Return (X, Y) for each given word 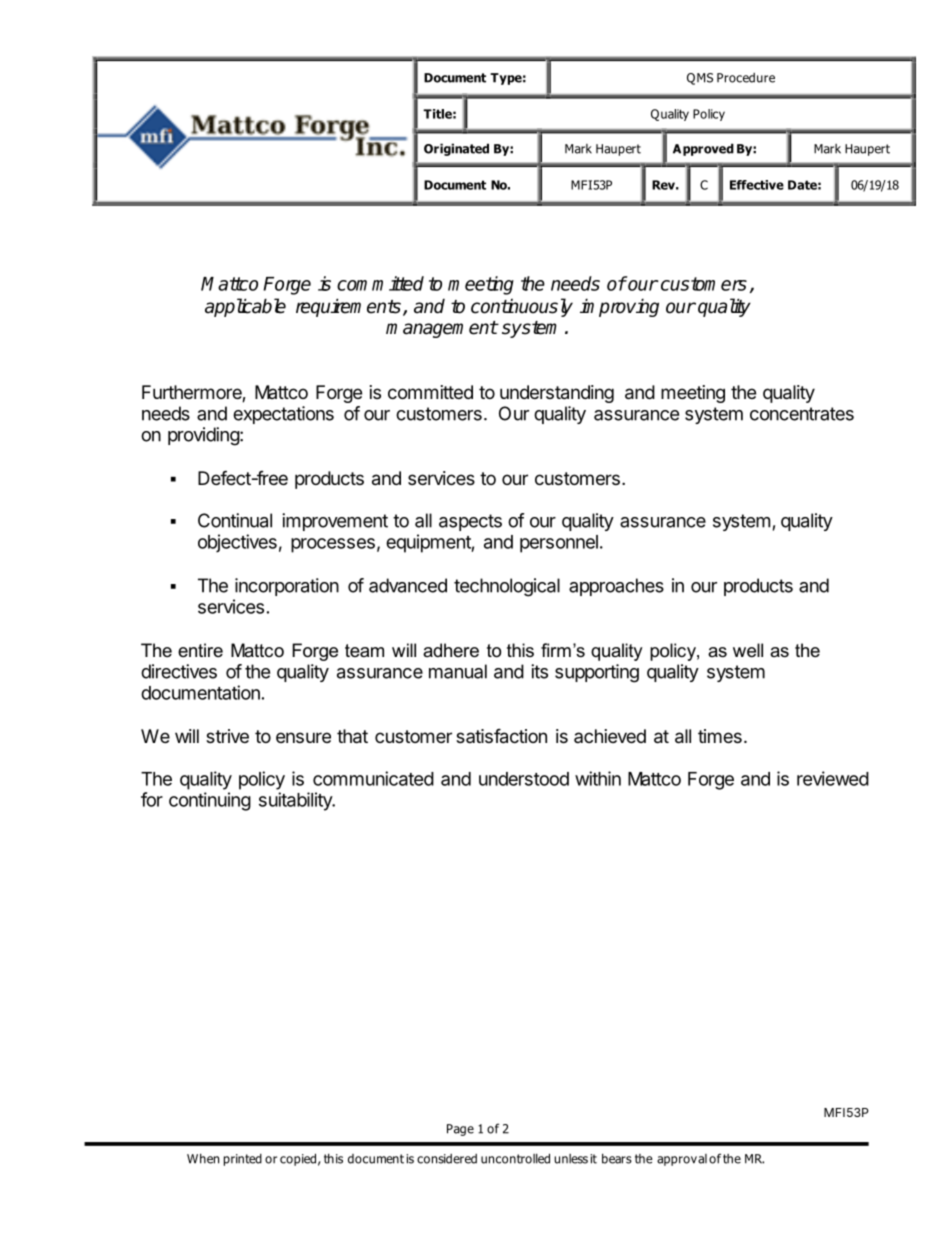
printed (243, 1160)
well (748, 650)
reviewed (833, 778)
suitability (296, 801)
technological (507, 587)
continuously (522, 307)
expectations (283, 415)
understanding (557, 394)
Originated (456, 149)
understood (524, 779)
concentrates (802, 414)
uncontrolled (515, 1158)
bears (617, 1158)
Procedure (746, 78)
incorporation (287, 587)
